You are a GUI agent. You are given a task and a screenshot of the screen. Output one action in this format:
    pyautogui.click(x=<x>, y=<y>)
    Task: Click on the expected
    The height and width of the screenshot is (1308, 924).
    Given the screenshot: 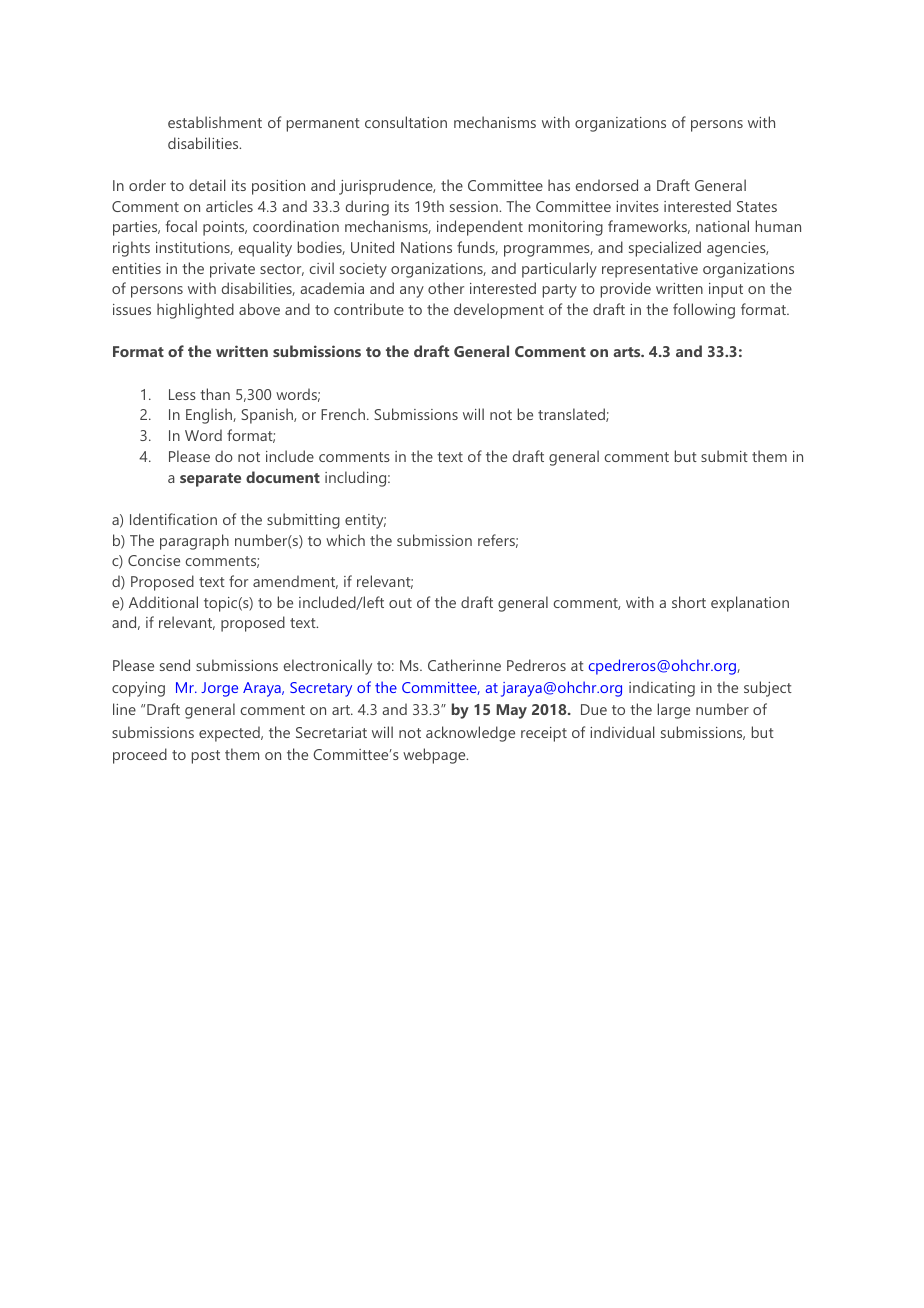 What is the action you would take?
    pyautogui.click(x=230, y=734)
